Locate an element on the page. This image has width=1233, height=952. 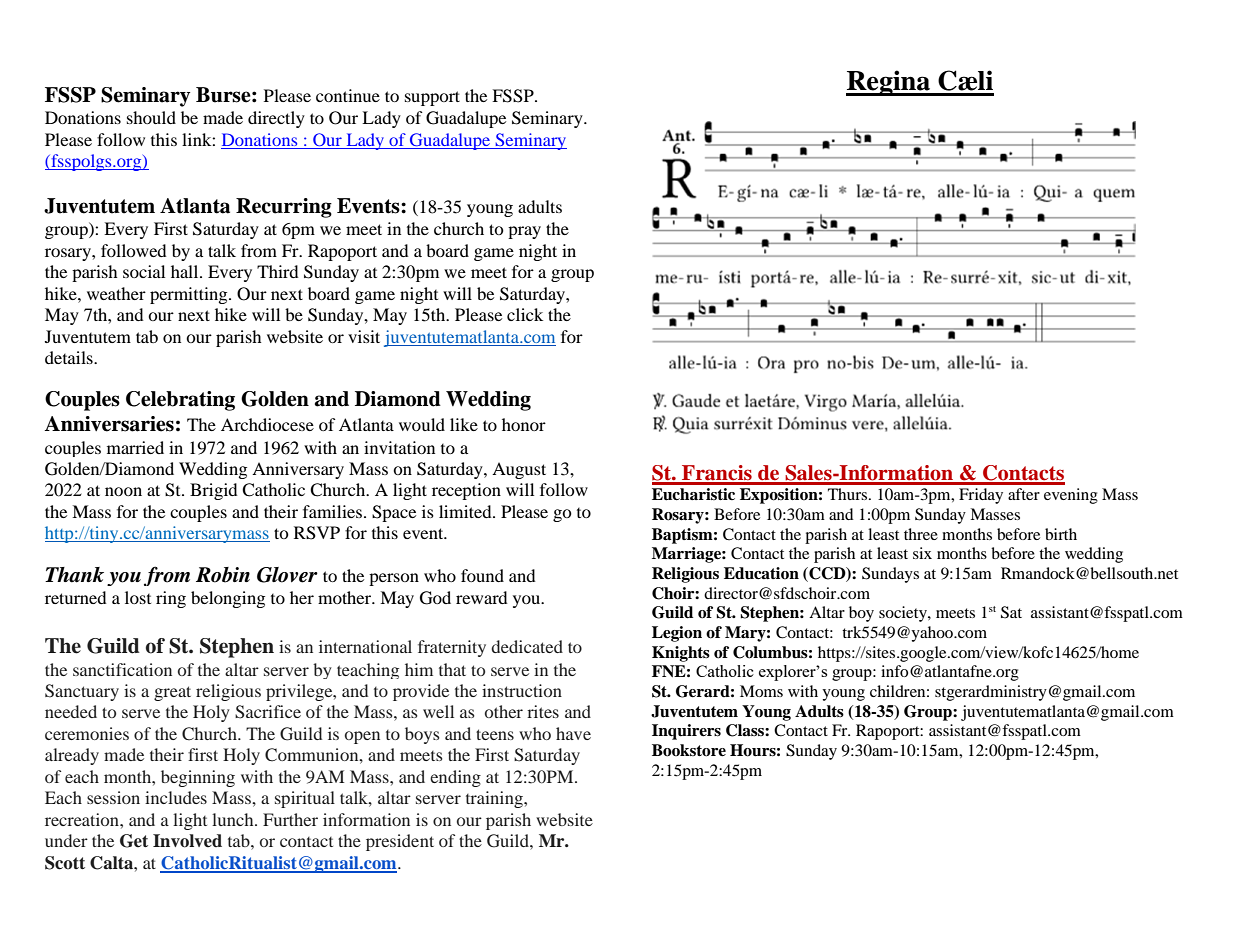
Celebrating is located at coordinates (180, 401).
